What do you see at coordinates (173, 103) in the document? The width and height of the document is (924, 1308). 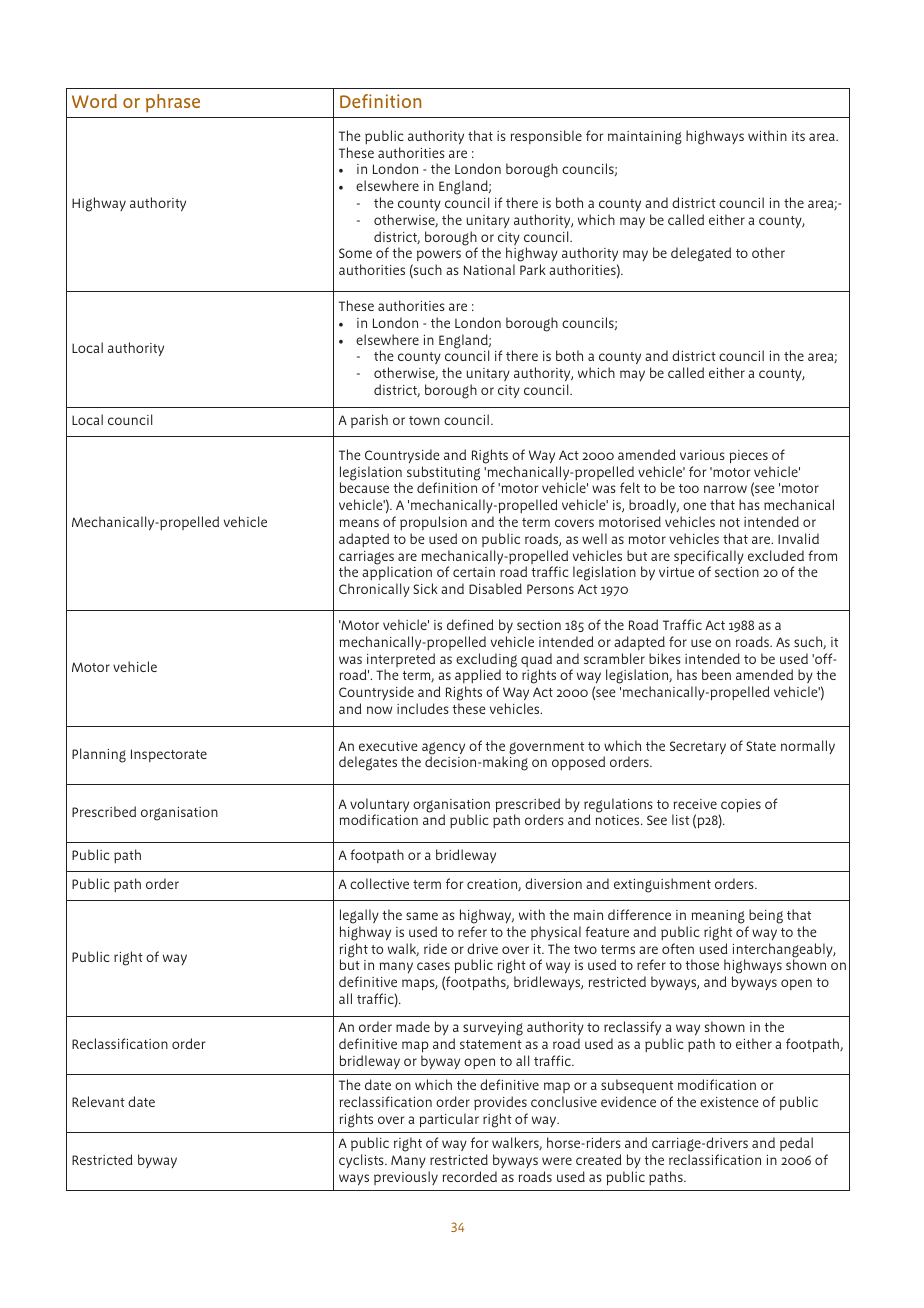 I see `phrase` at bounding box center [173, 103].
